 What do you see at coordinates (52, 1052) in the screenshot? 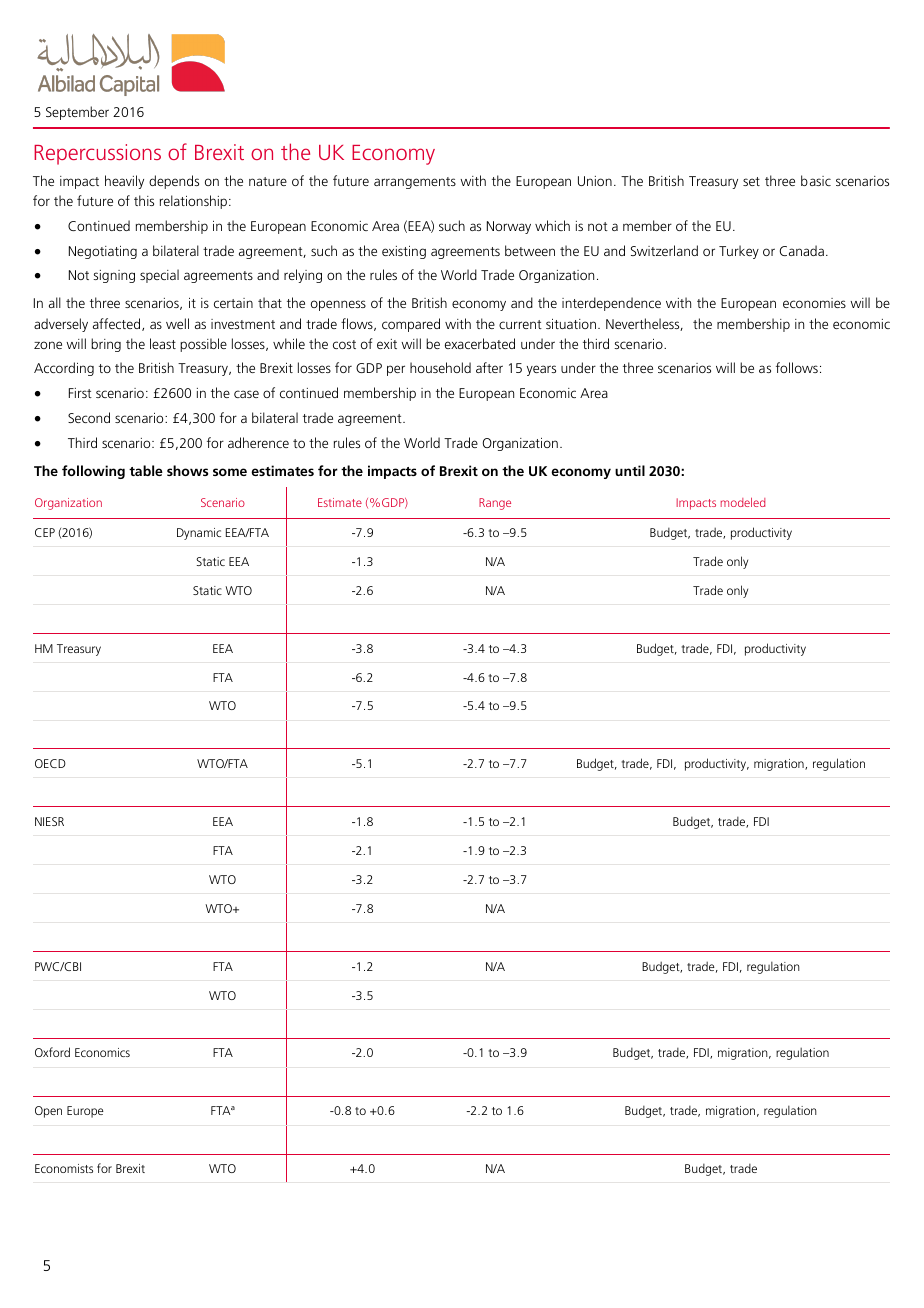
I see `Oxford` at bounding box center [52, 1052].
